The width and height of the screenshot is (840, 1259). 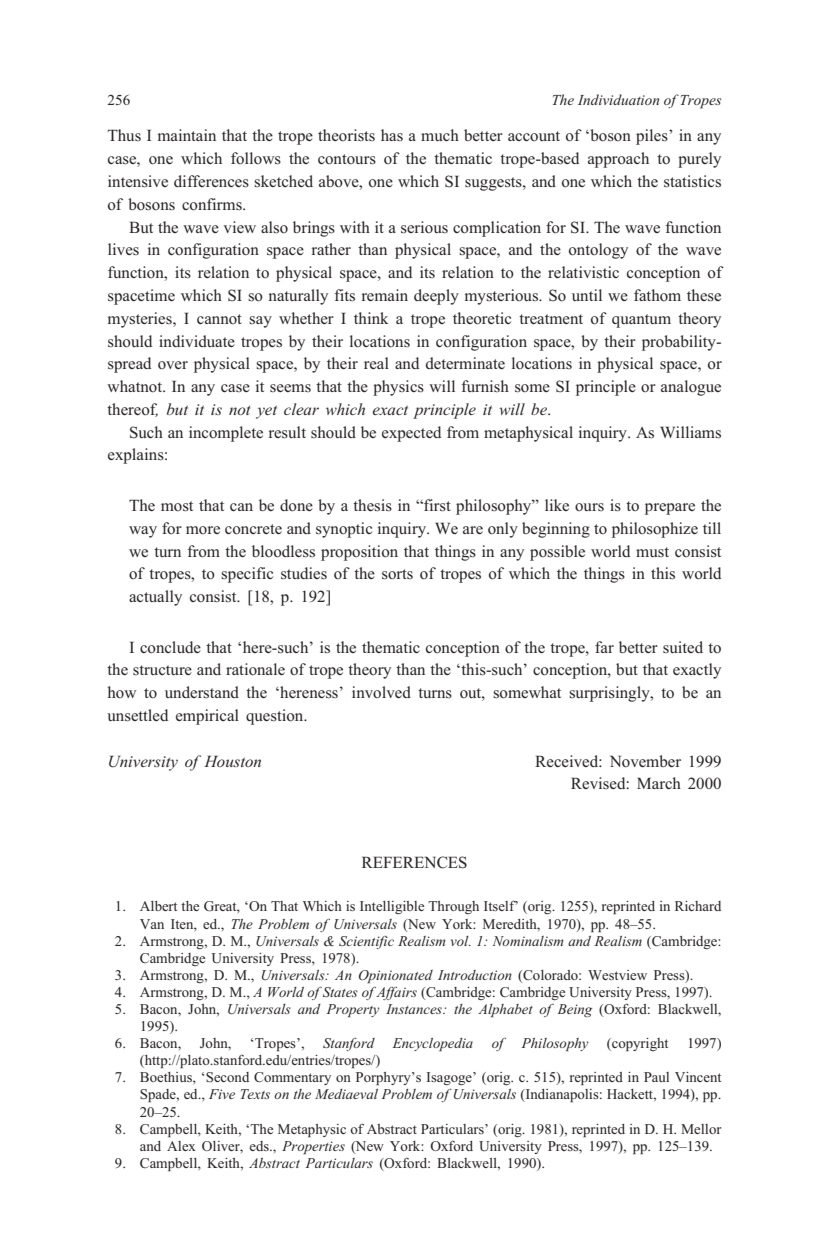 I want to click on piles, so click(x=653, y=137).
